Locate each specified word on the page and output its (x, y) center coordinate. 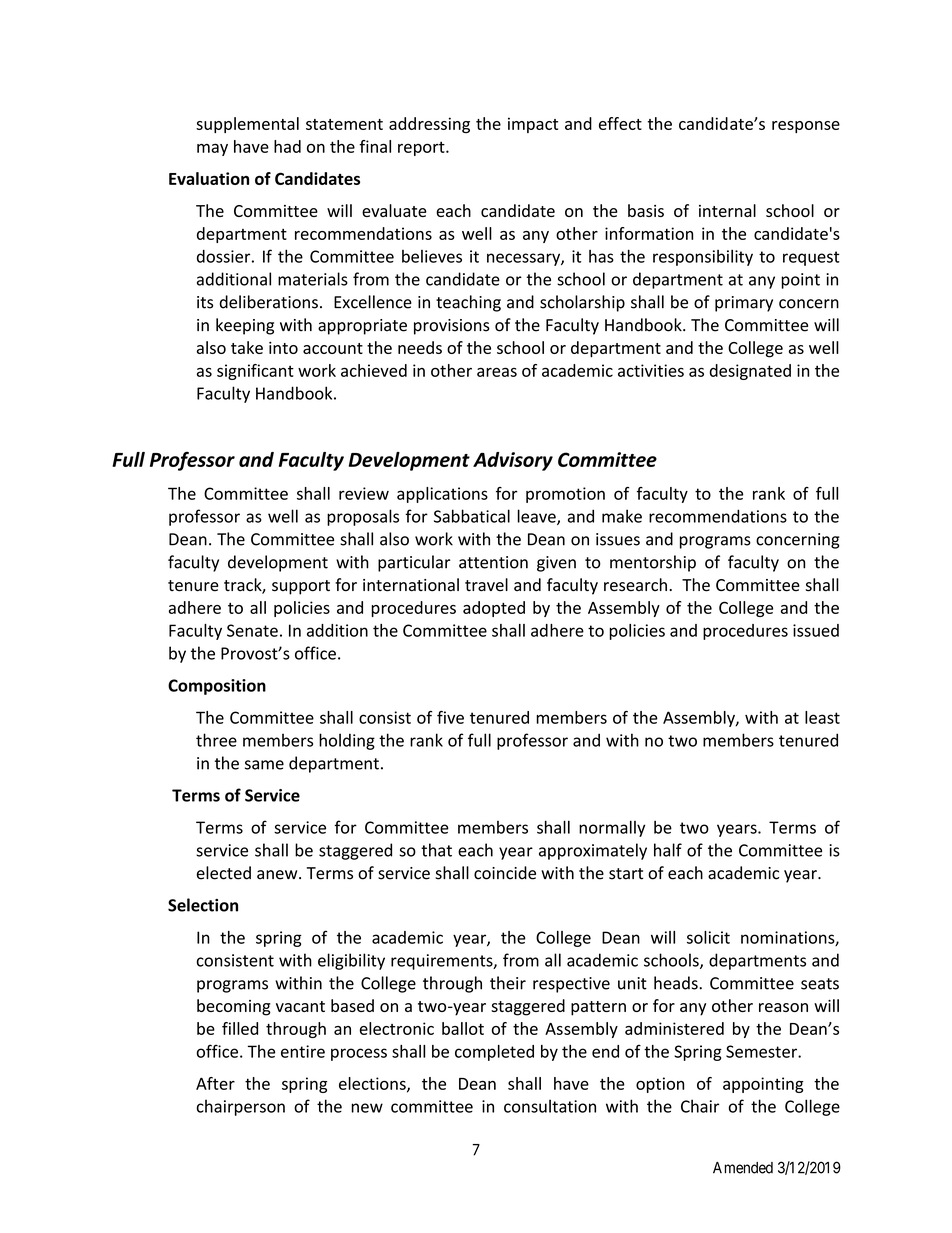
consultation (550, 1106)
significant (255, 372)
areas (497, 372)
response (806, 127)
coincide (505, 873)
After (215, 1083)
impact (533, 125)
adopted (494, 609)
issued (816, 630)
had (287, 146)
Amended (743, 1168)
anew (278, 875)
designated (750, 372)
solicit (708, 937)
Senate (252, 630)
